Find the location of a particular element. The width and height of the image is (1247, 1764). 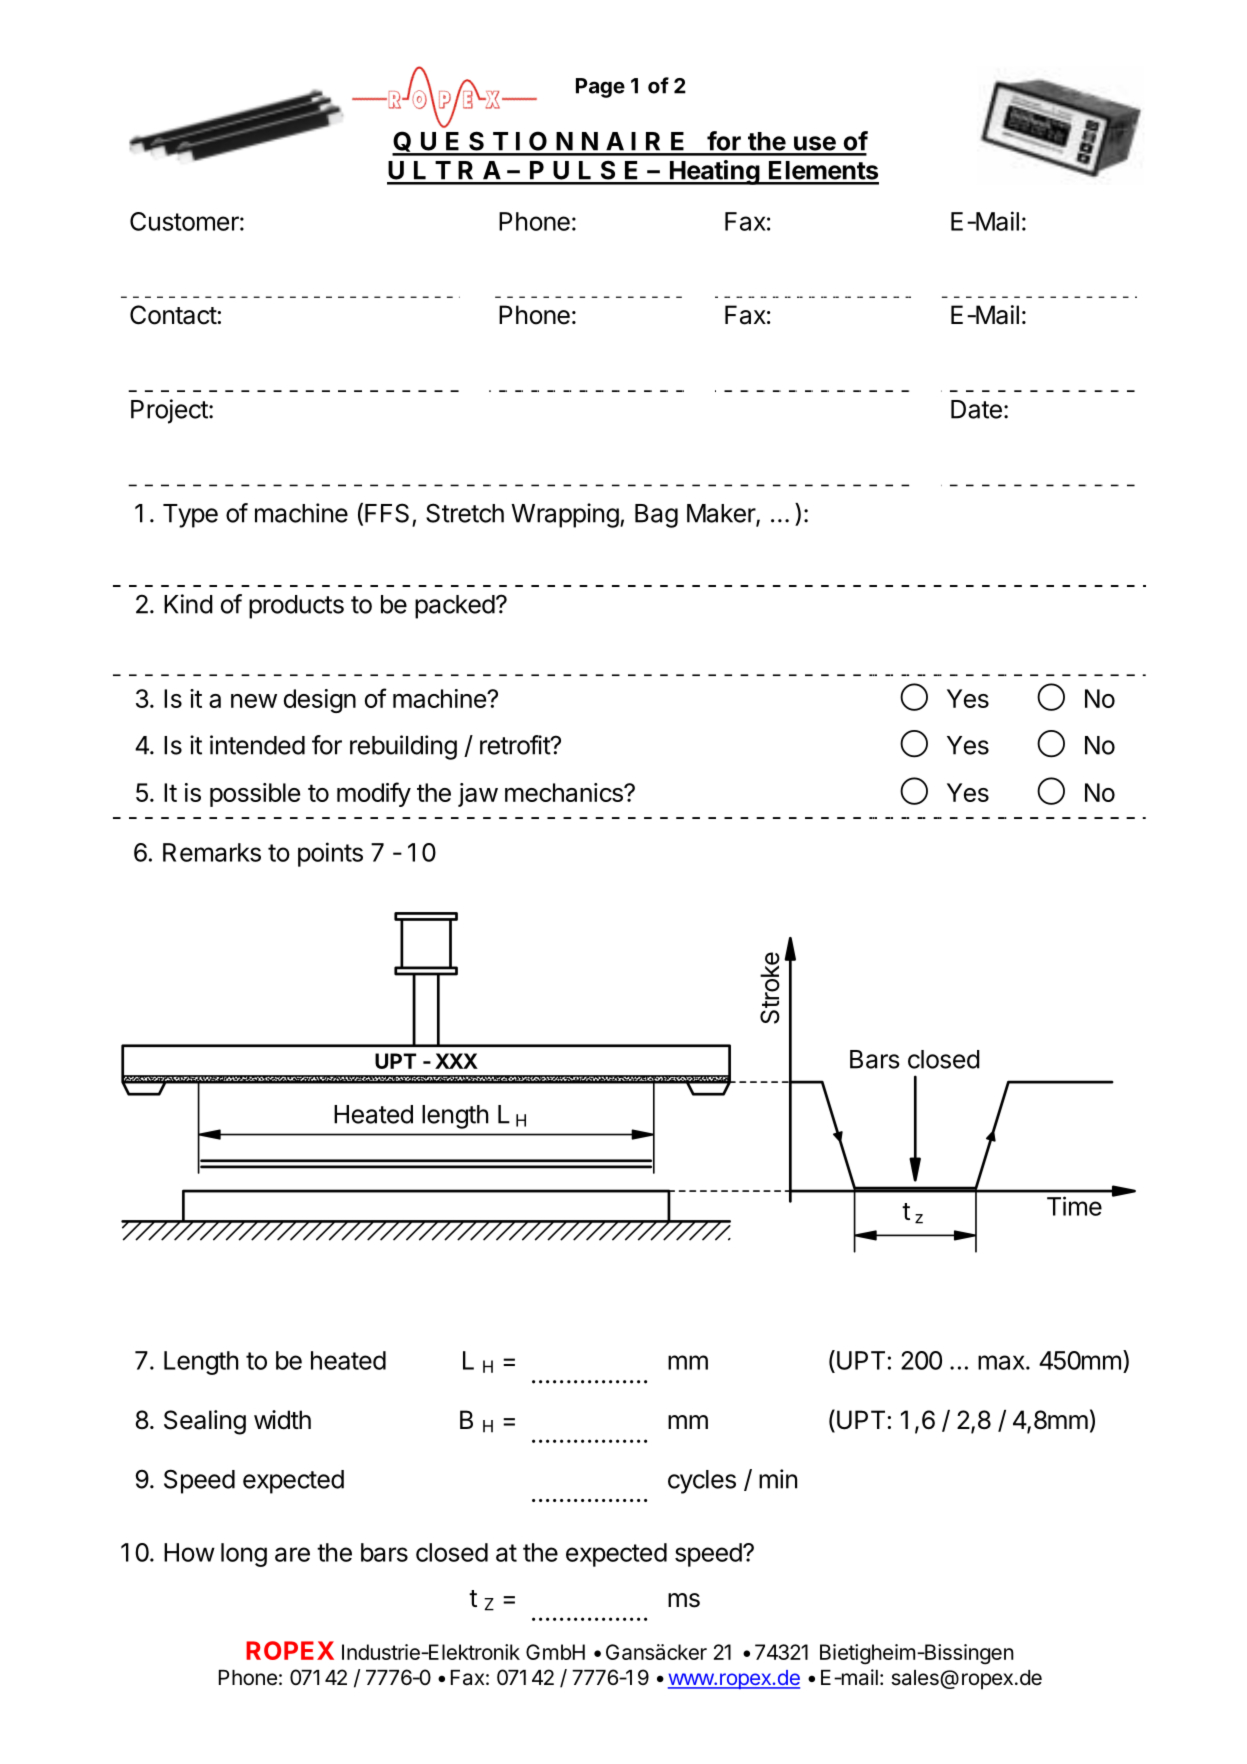

Date is located at coordinates (976, 409).
